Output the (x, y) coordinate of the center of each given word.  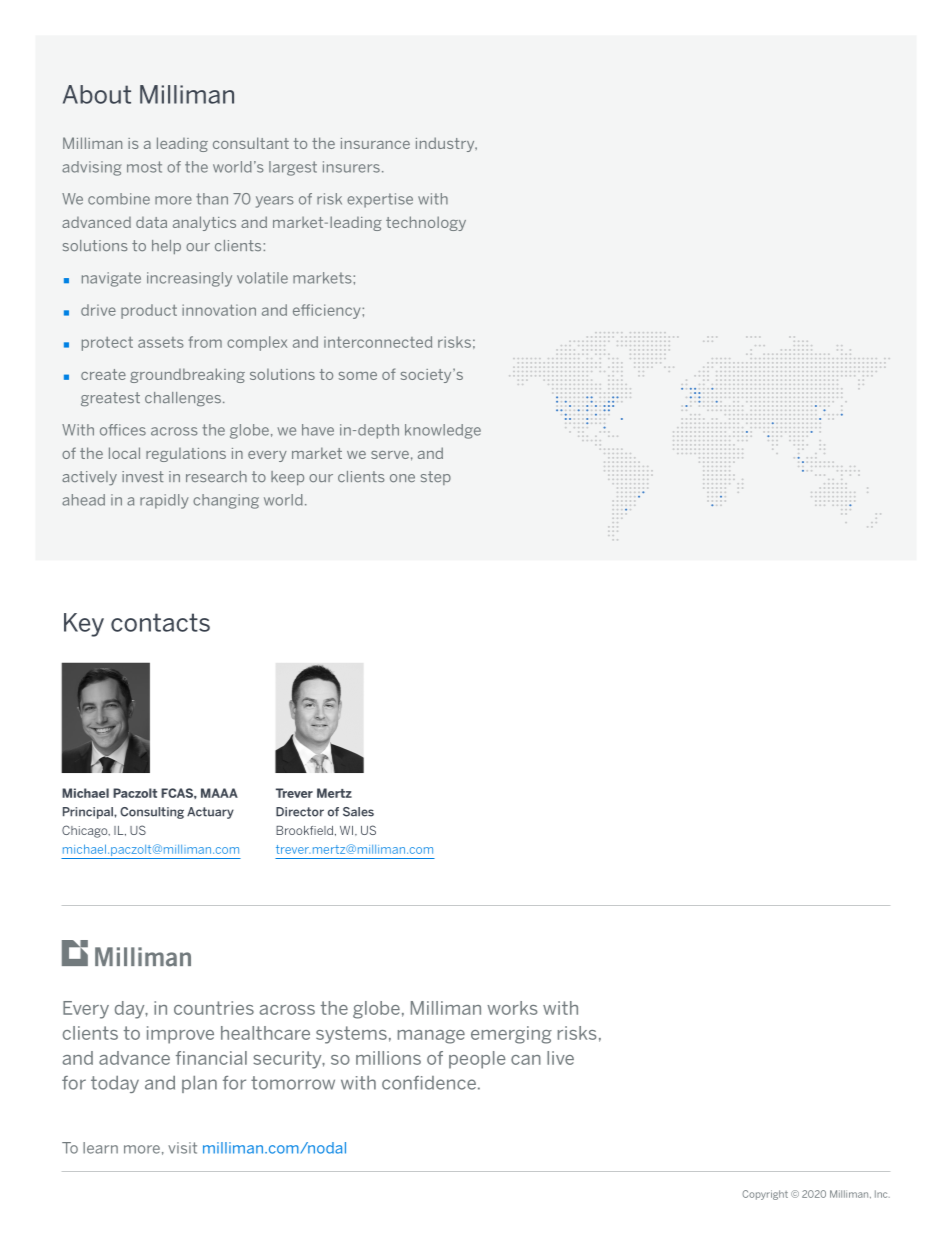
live (560, 1058)
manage (431, 1037)
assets (161, 342)
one (402, 478)
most (144, 167)
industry (446, 144)
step (436, 478)
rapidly (164, 501)
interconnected (378, 342)
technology (426, 223)
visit (182, 1148)
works (512, 1008)
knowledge (443, 431)
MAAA (219, 793)
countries (214, 1008)
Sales (358, 812)
